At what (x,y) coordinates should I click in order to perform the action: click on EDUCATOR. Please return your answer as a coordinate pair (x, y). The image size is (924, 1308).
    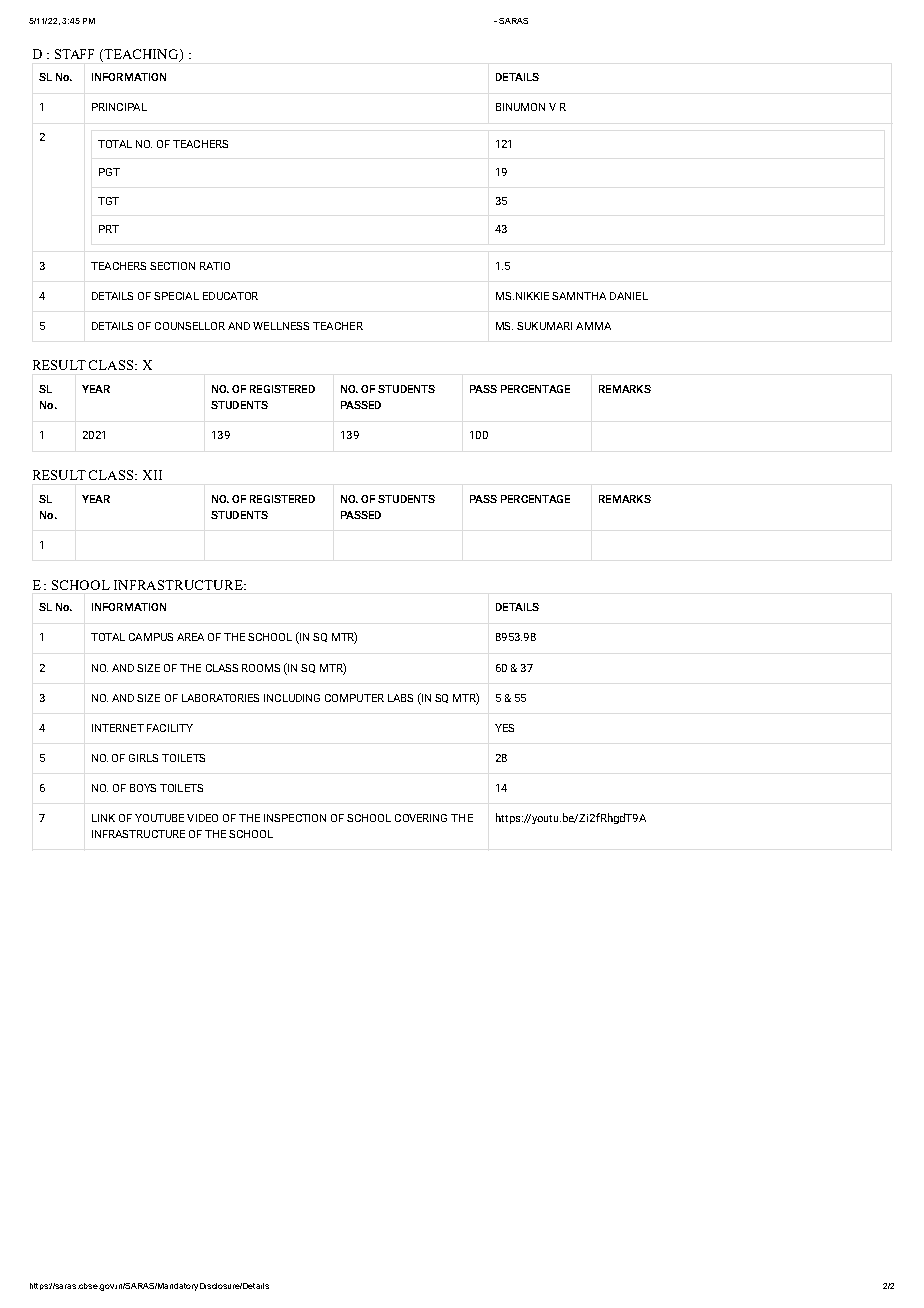
    Looking at the image, I should click on (230, 296).
